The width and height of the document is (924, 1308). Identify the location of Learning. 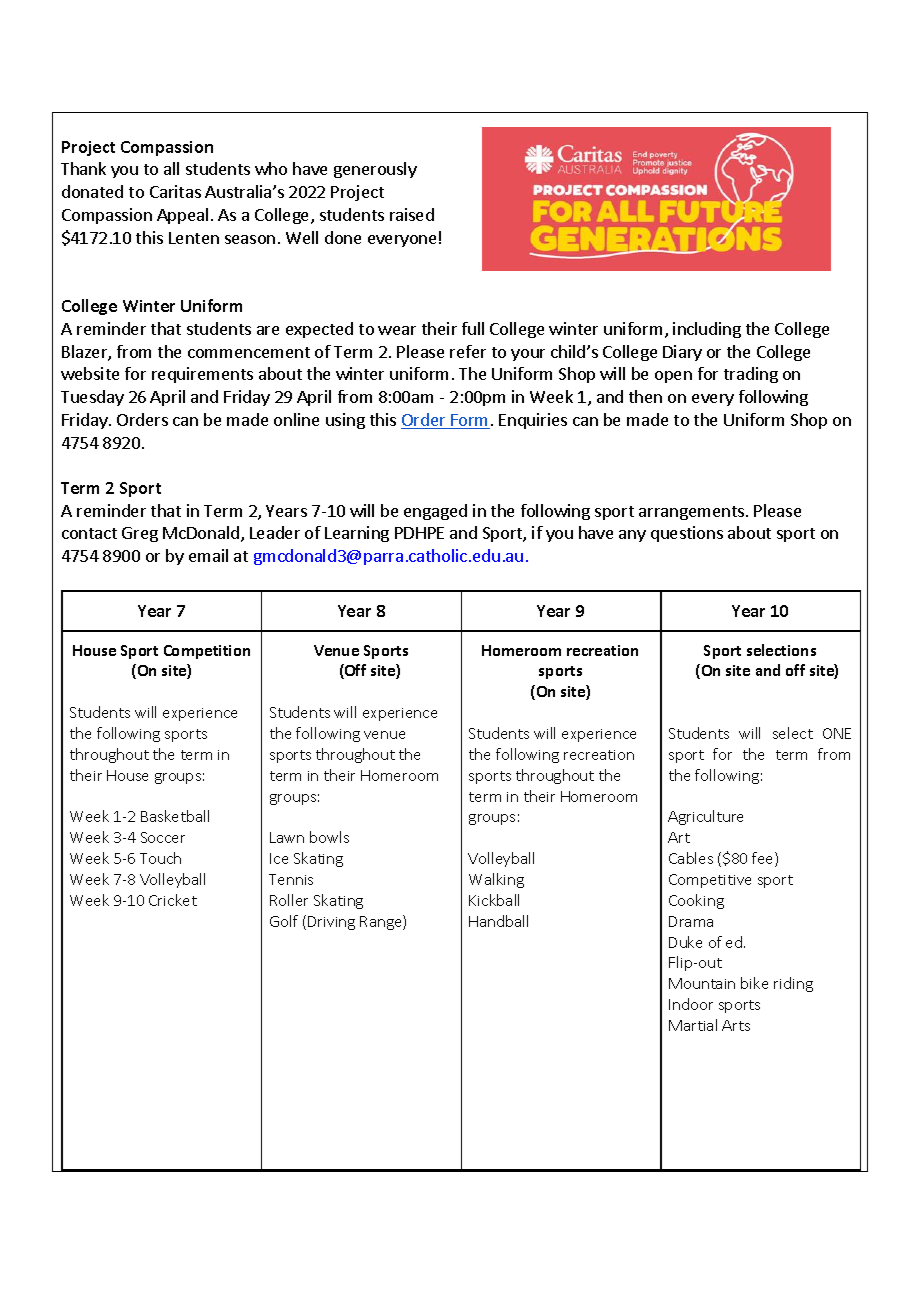
(357, 534).
